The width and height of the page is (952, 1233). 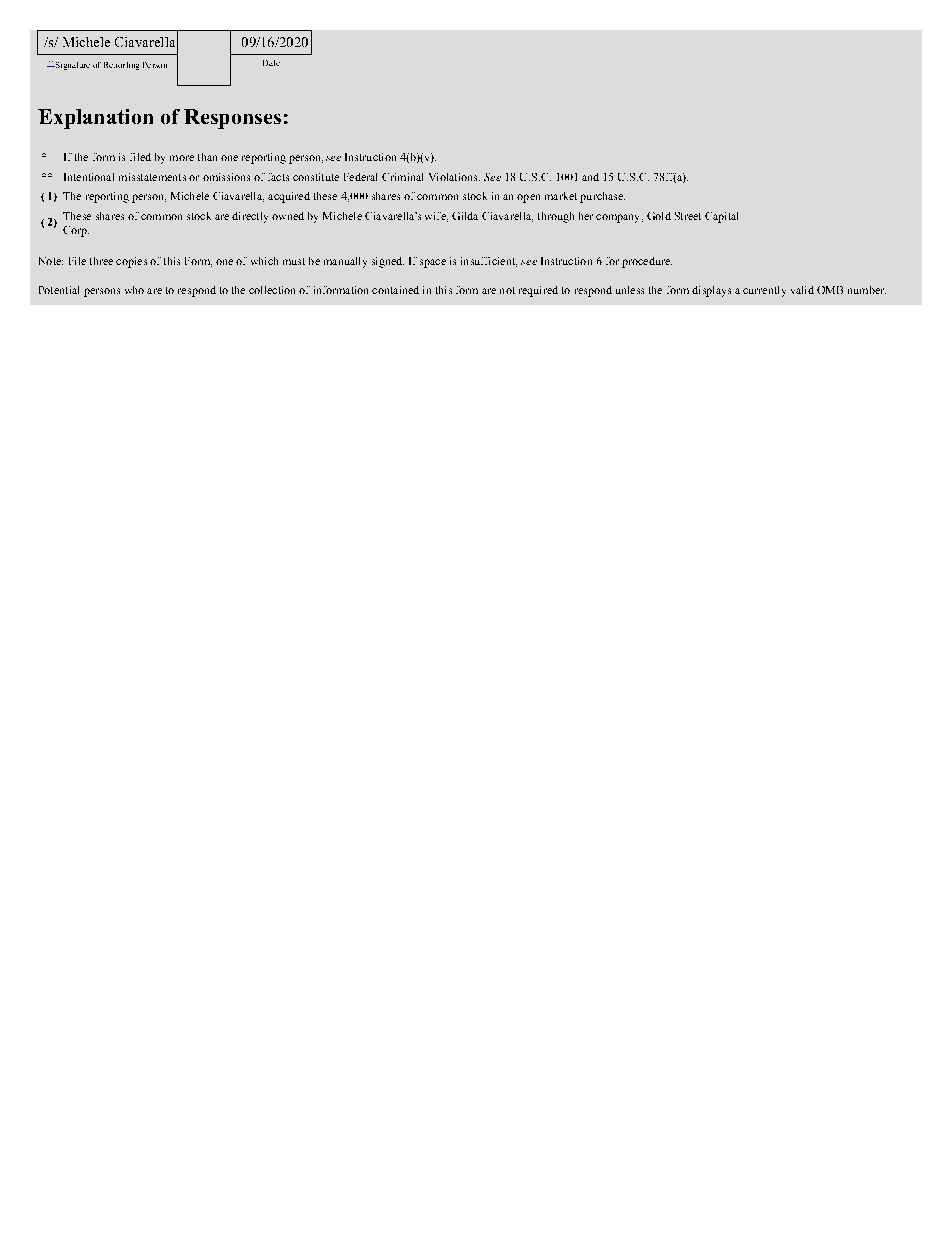 What do you see at coordinates (134, 290) in the page?
I see `who` at bounding box center [134, 290].
